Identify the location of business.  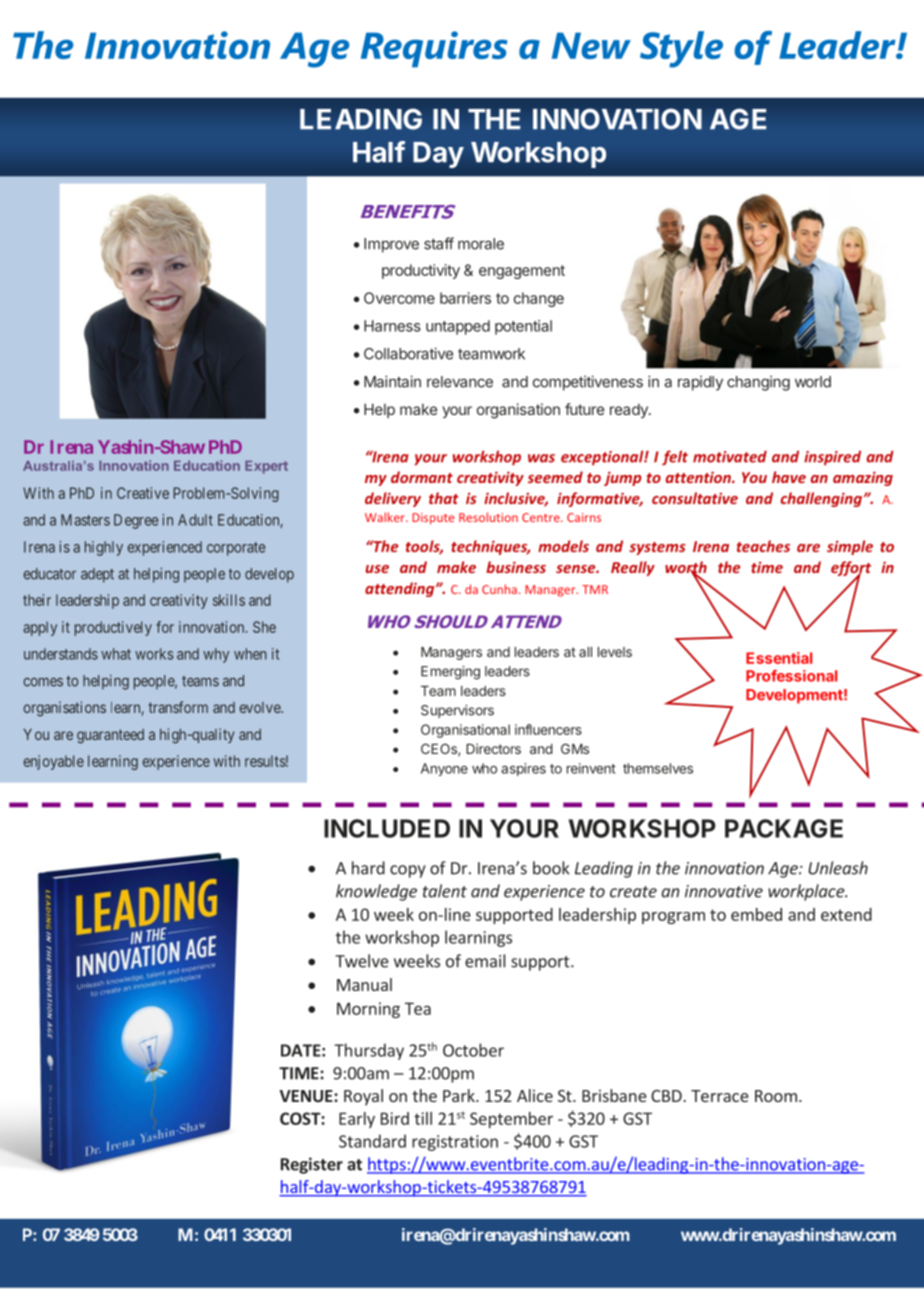
(516, 567).
